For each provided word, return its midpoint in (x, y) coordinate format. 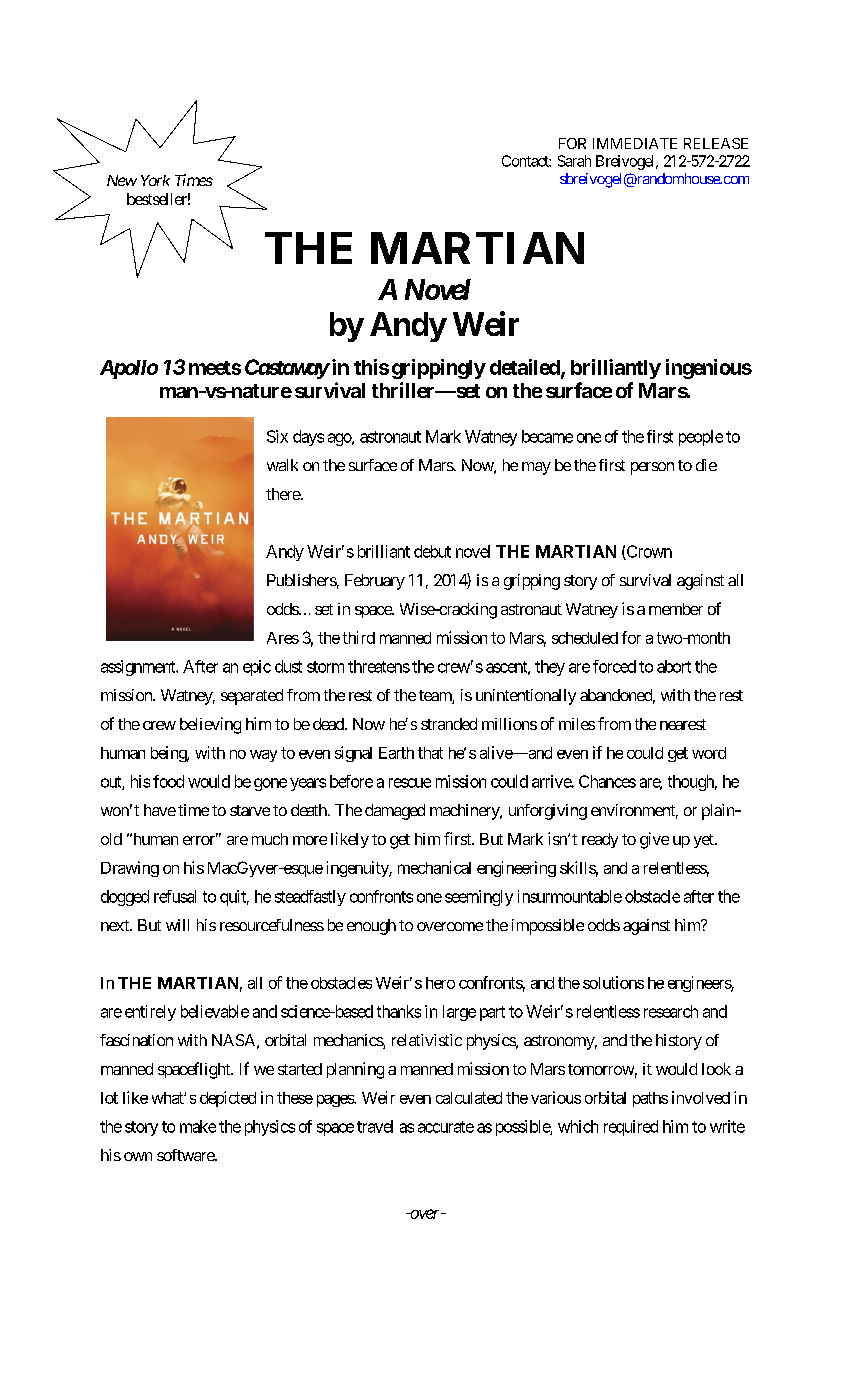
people (701, 438)
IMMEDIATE (635, 143)
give (654, 840)
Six (277, 436)
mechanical (434, 867)
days (308, 438)
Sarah (574, 161)
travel (375, 1126)
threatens (379, 666)
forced (614, 666)
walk (282, 465)
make (198, 1126)
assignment (139, 668)
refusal (175, 896)
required (631, 1128)
